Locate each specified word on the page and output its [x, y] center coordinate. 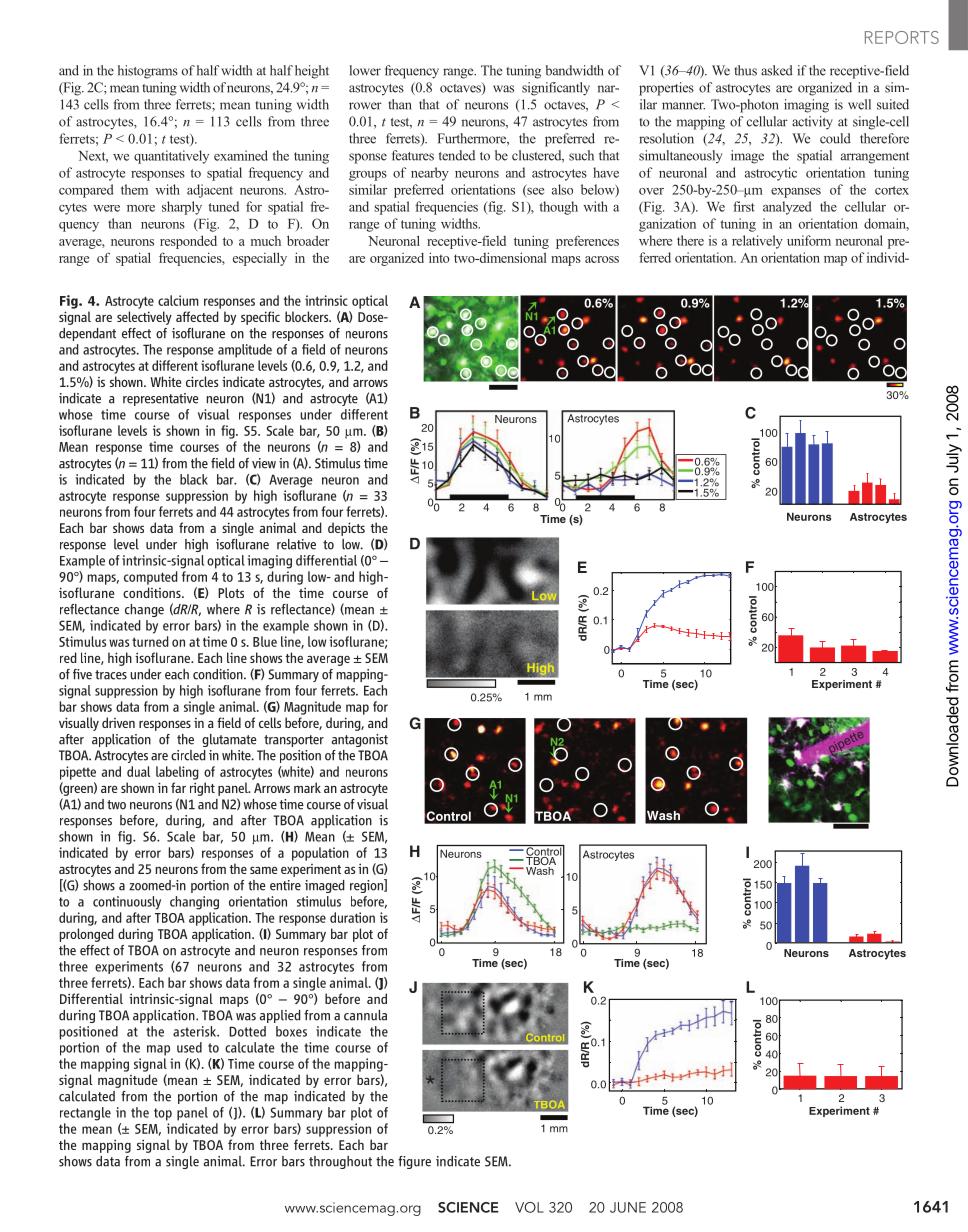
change [144, 610]
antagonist [360, 740]
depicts [346, 529]
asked [777, 70]
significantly [556, 89]
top [163, 1114]
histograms [148, 72]
